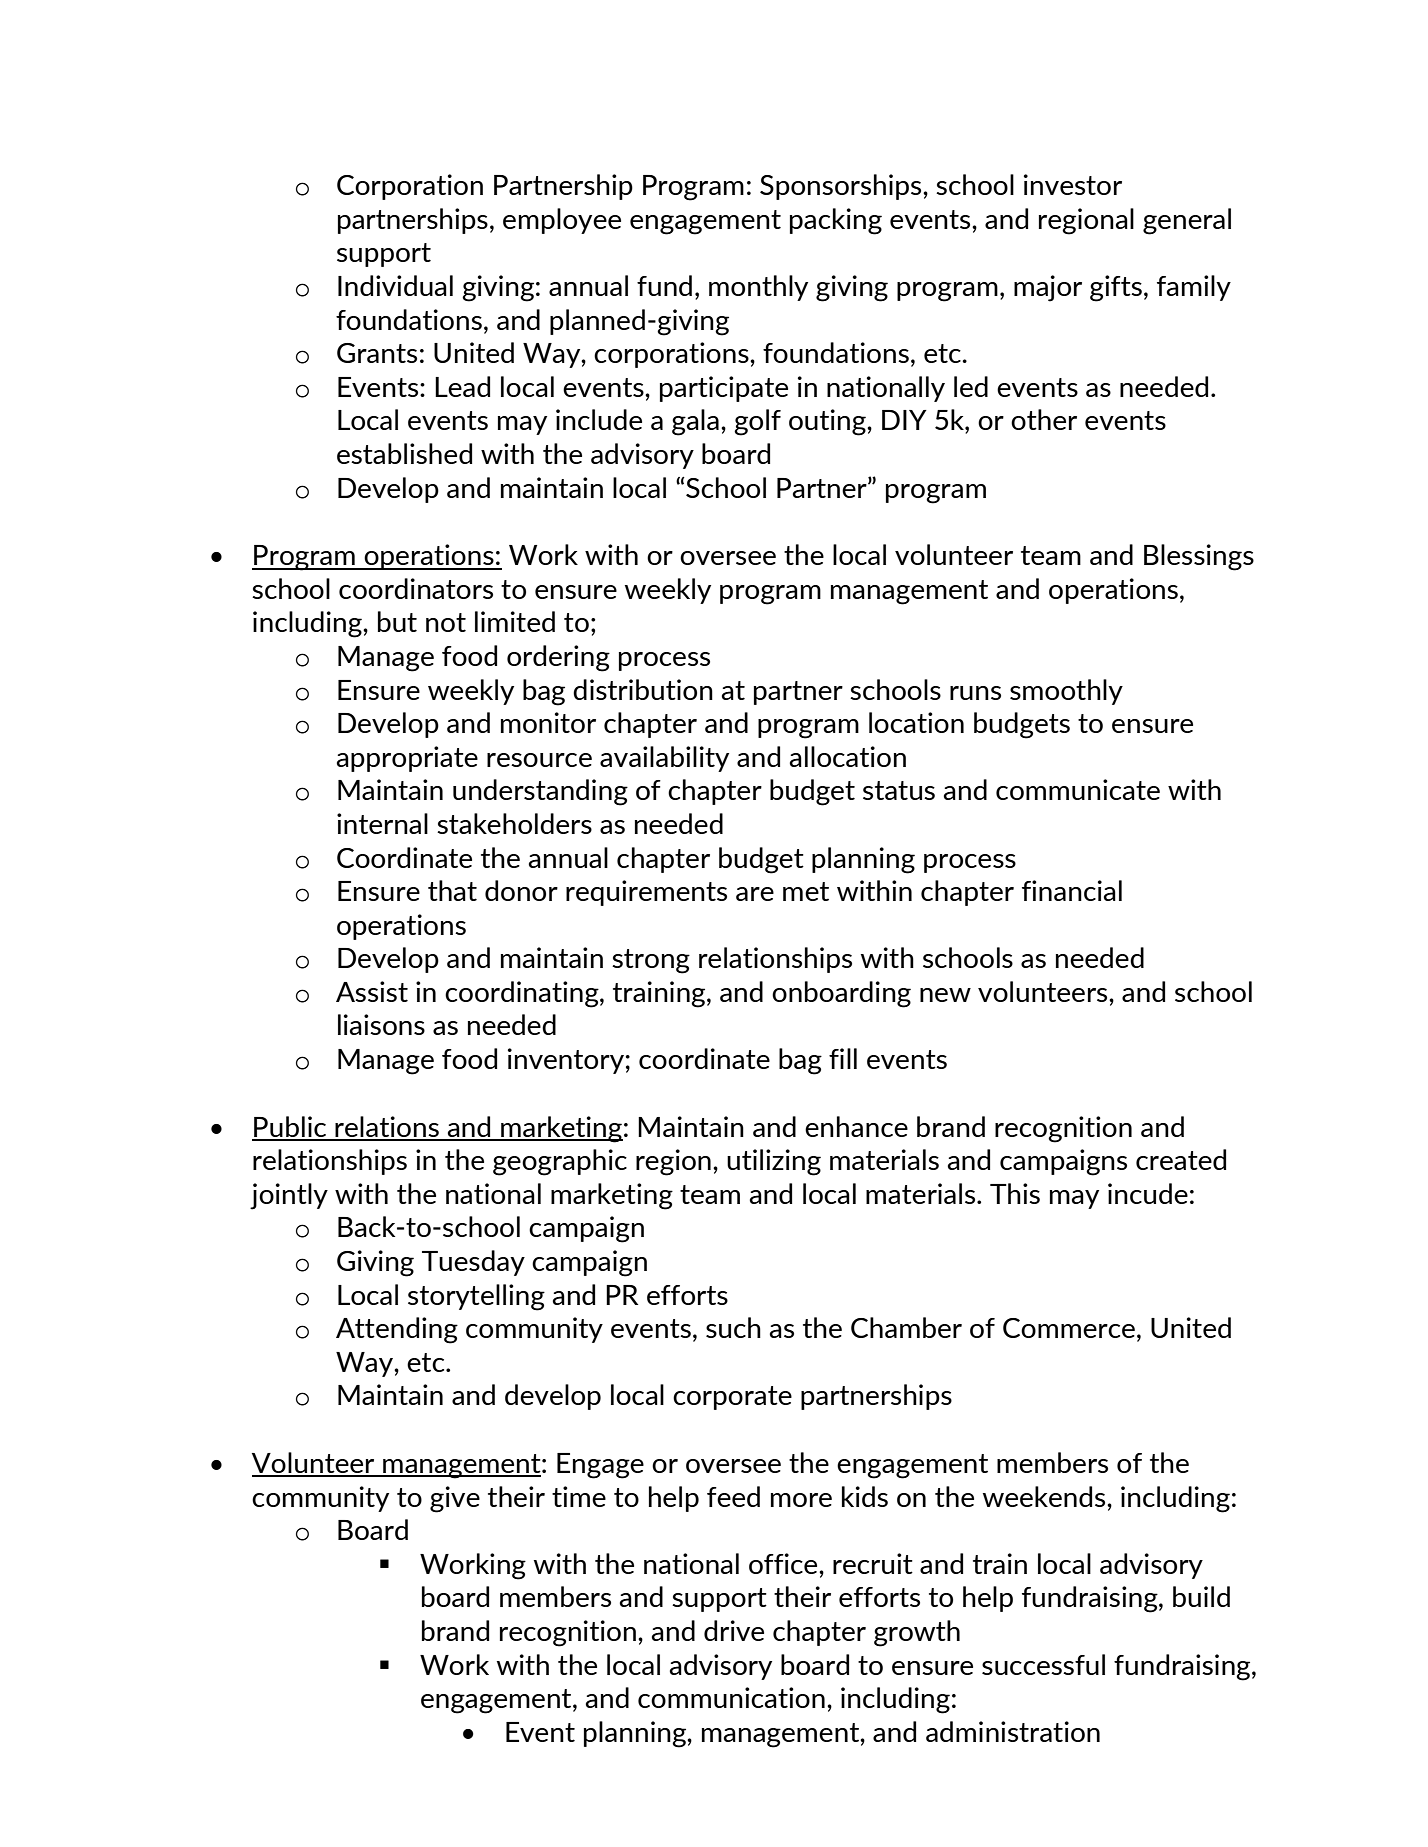  I want to click on investor, so click(1073, 184).
